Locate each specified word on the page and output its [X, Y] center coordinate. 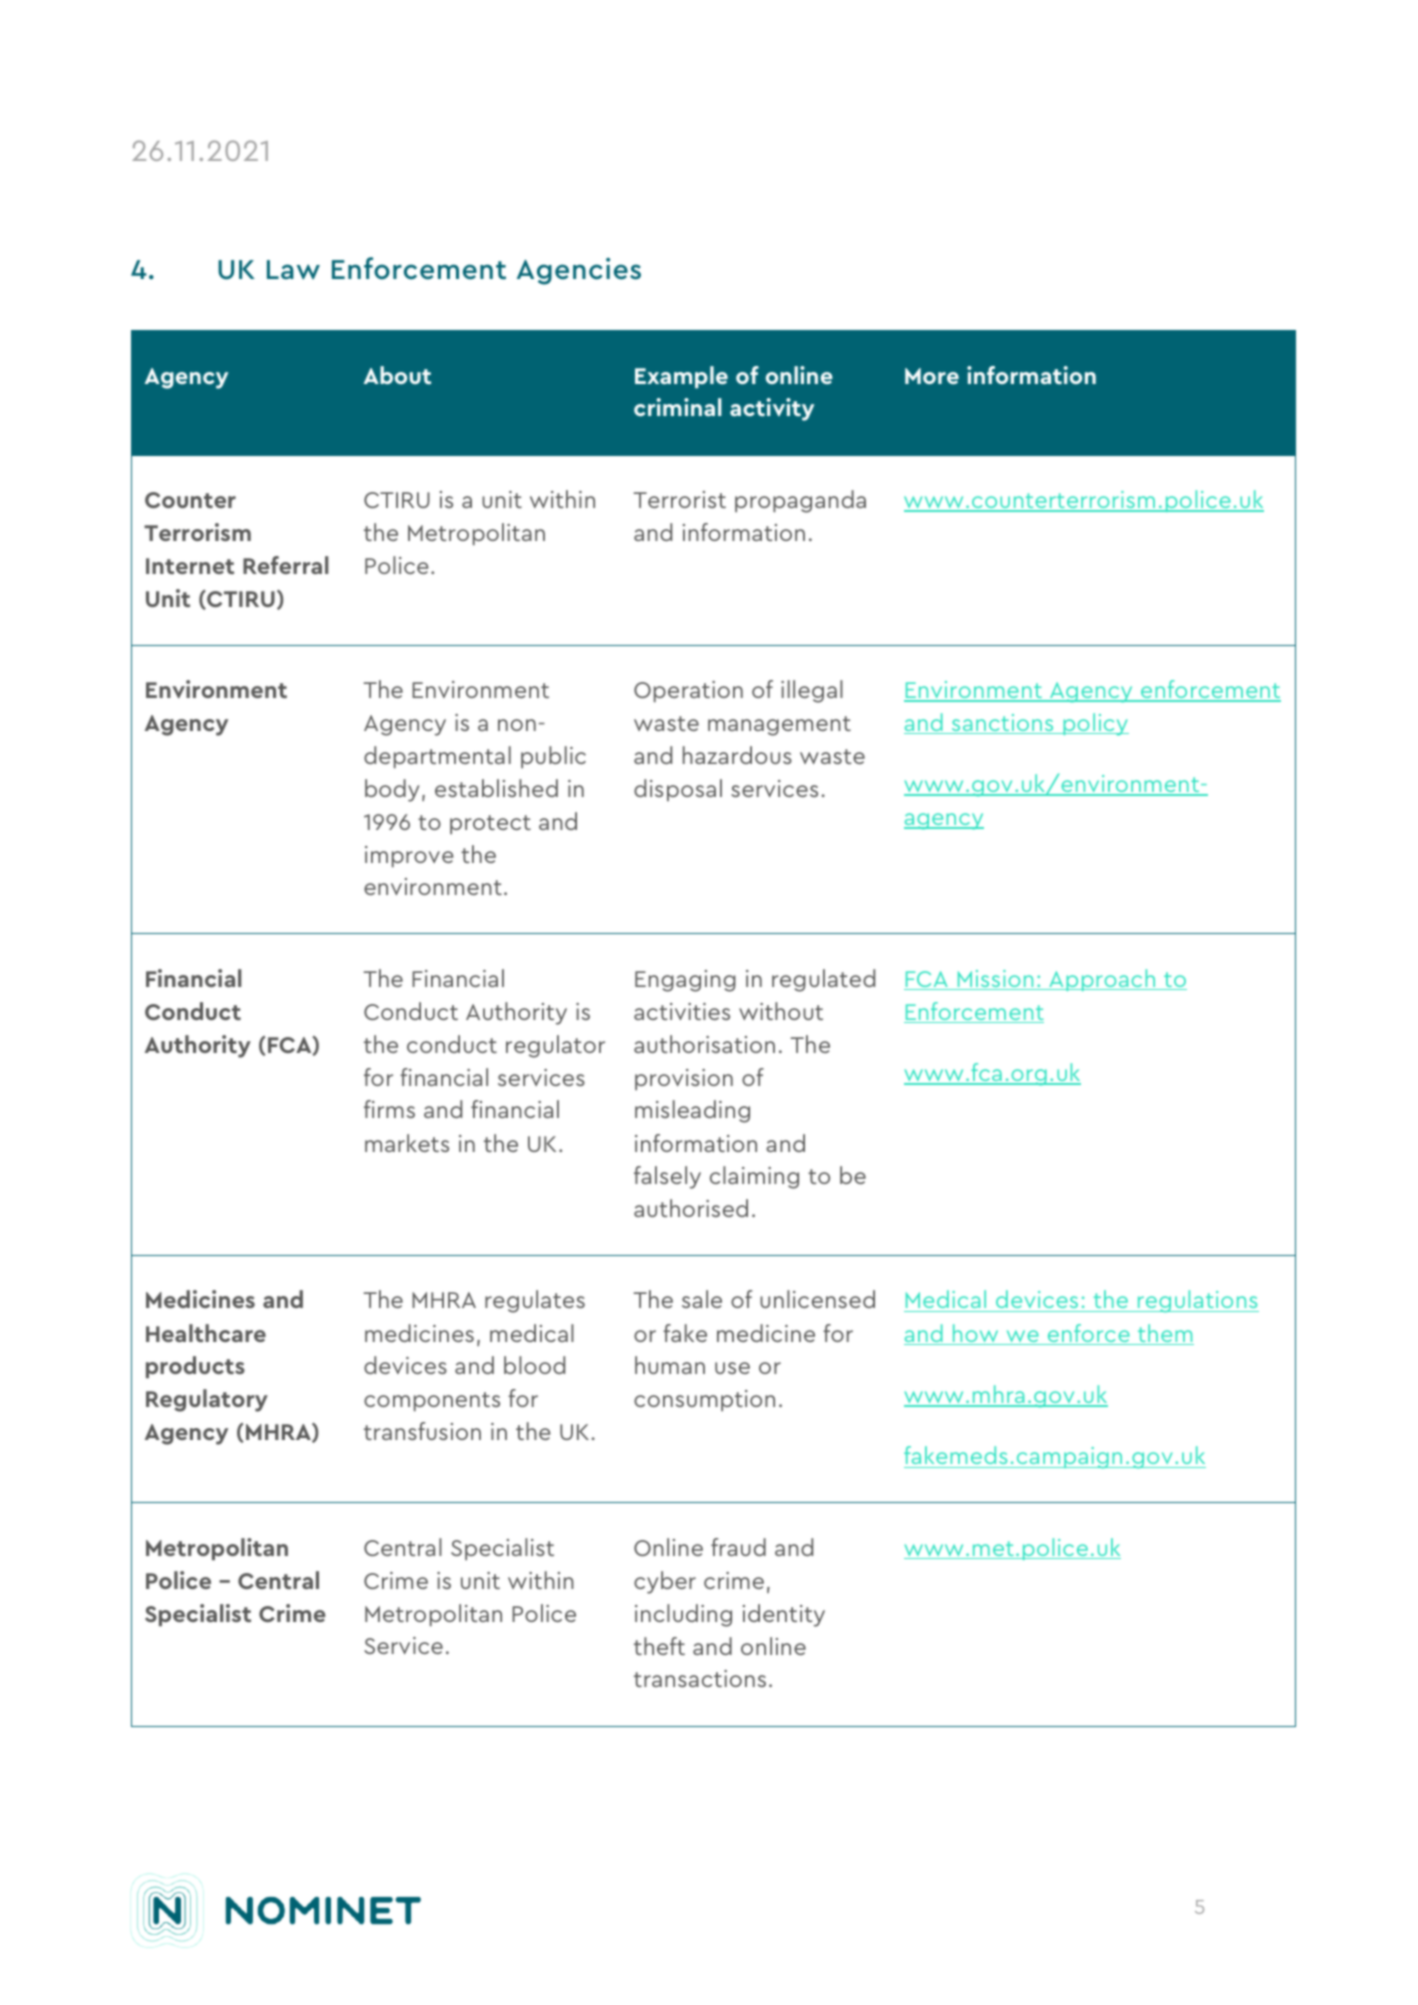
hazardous [737, 755]
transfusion [422, 1431]
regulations [1197, 1301]
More [932, 376]
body [392, 790]
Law [293, 270]
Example [681, 377]
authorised [691, 1208]
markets [407, 1143]
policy [1095, 724]
